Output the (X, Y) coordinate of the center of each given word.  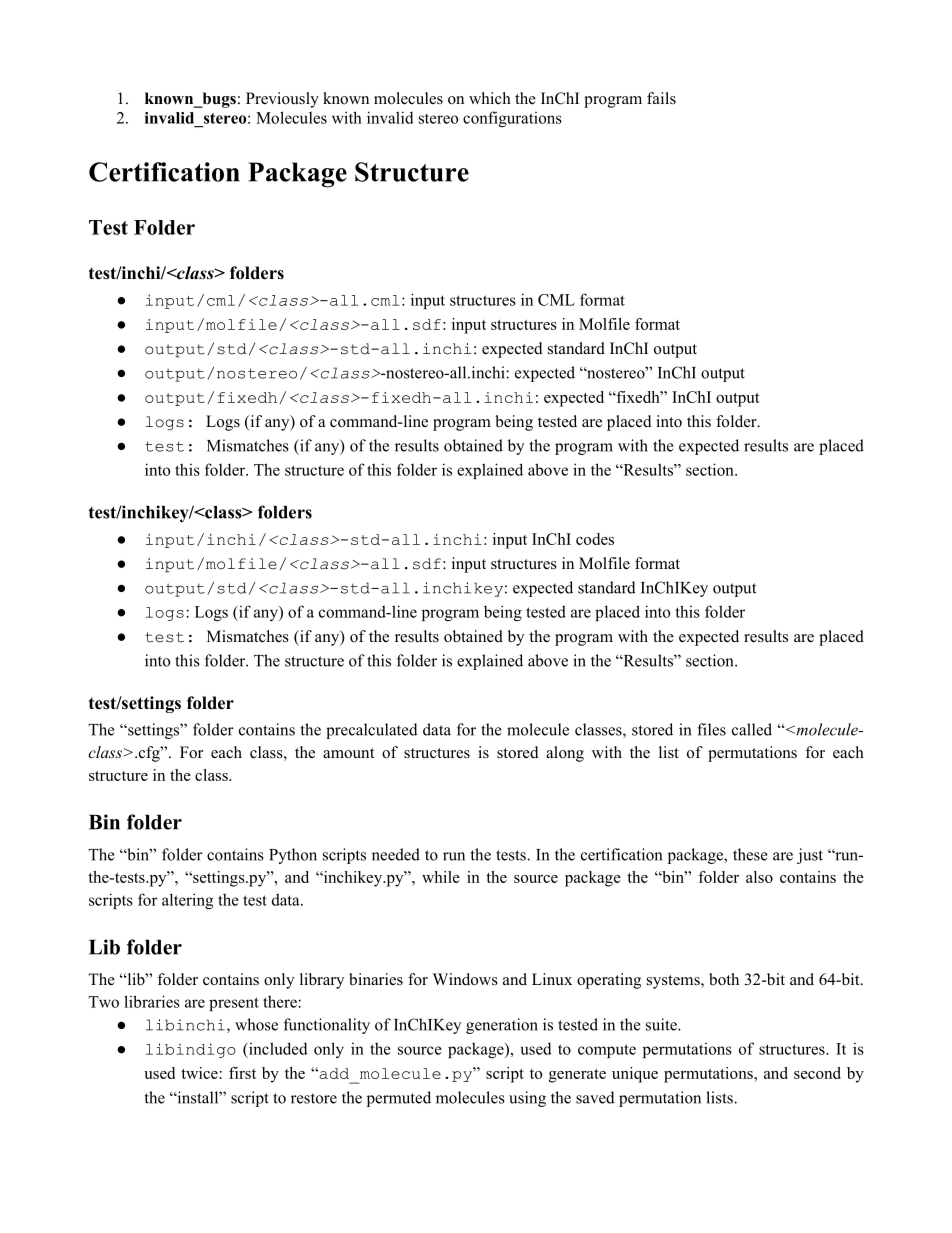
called (752, 729)
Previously (282, 100)
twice (199, 1073)
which (490, 98)
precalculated (372, 731)
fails (661, 98)
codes (595, 539)
